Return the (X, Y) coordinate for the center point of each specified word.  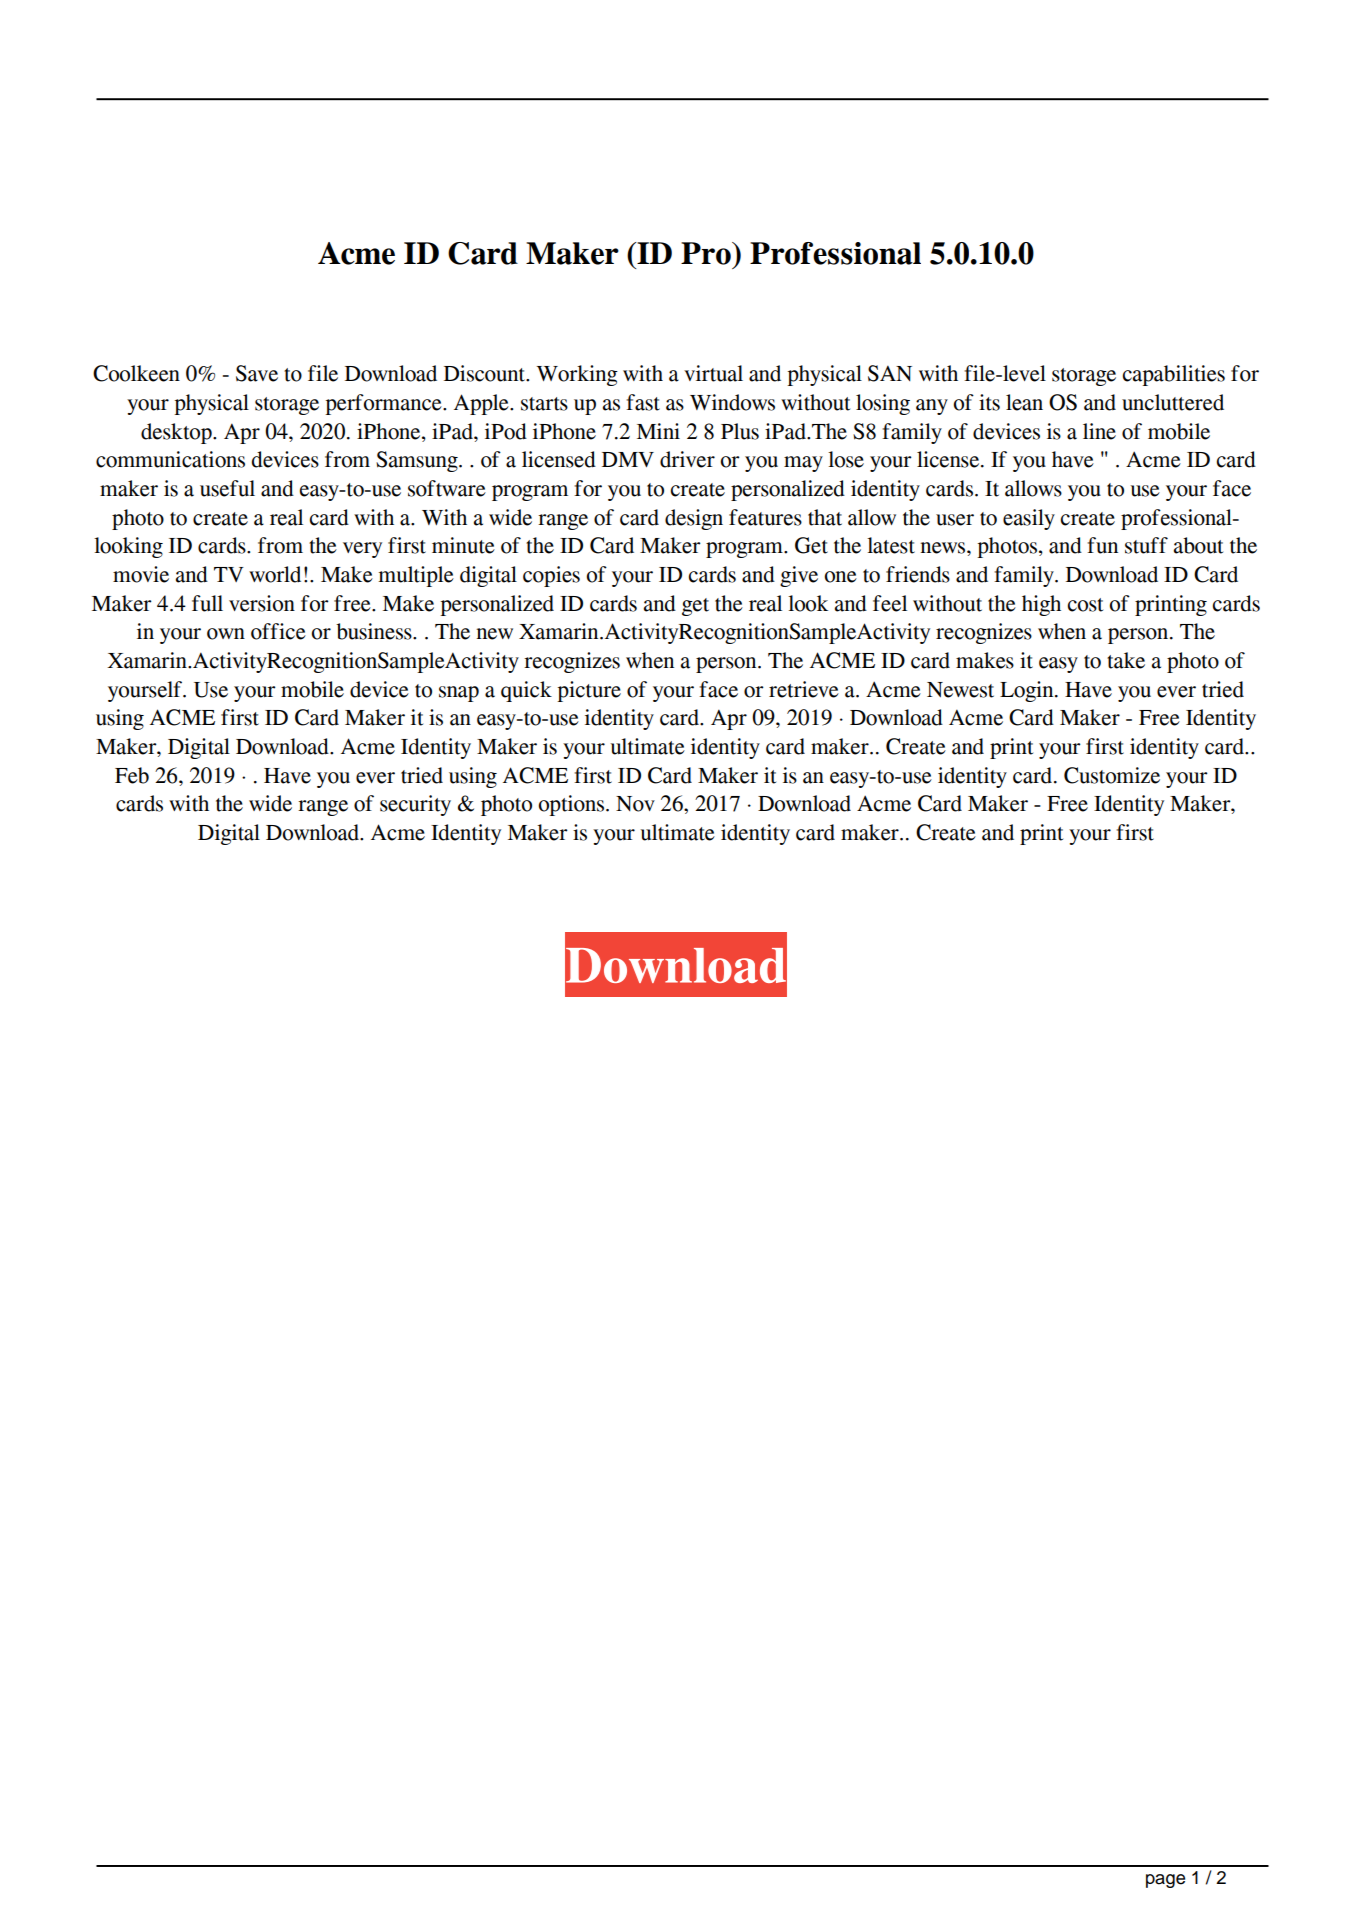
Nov (635, 804)
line (1099, 431)
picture (589, 691)
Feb (132, 775)
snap (459, 694)
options (571, 805)
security (415, 805)
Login (1028, 691)
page (1165, 1881)
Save (257, 373)
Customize (1112, 775)
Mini (658, 431)
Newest (960, 690)
